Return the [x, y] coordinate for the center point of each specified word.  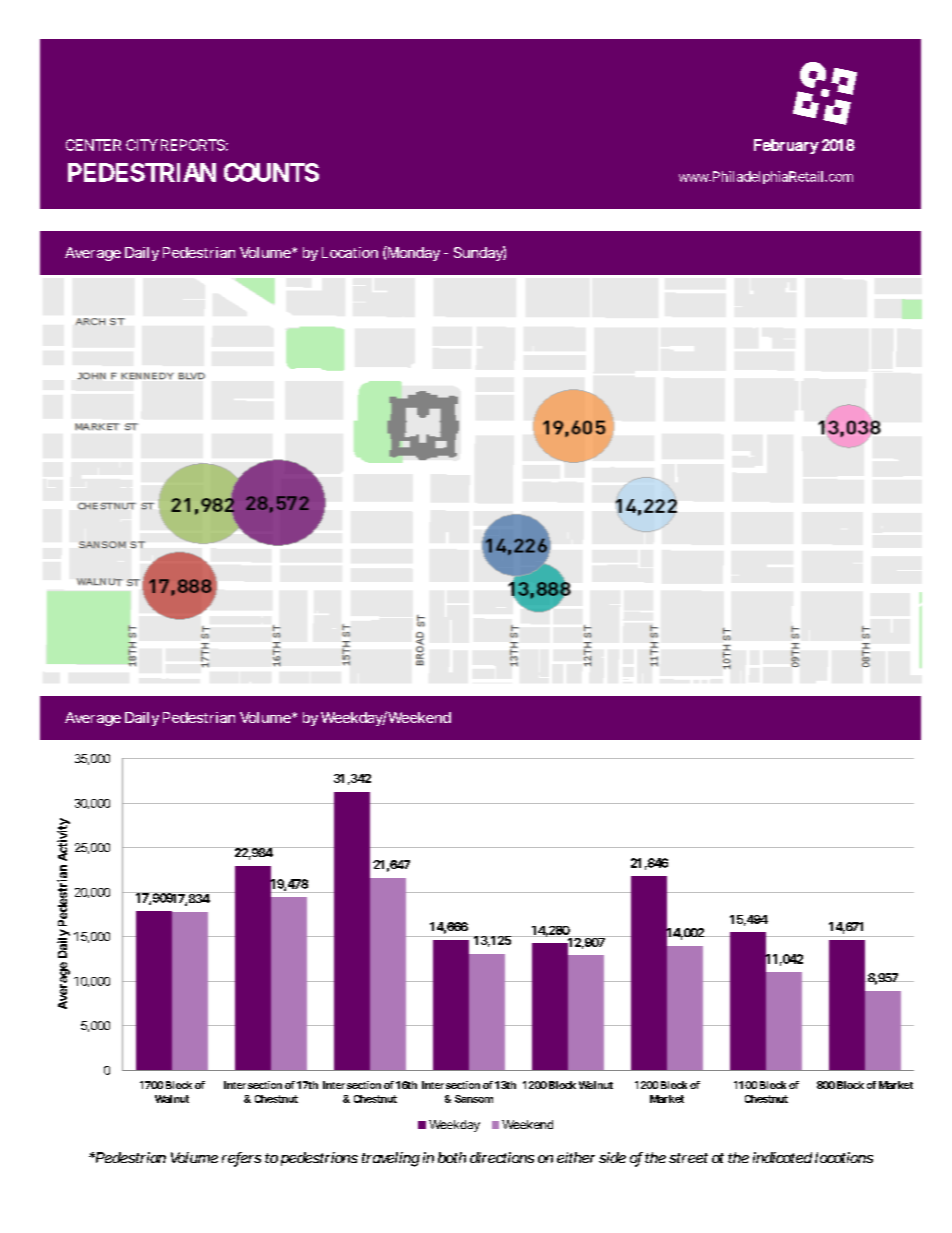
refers [241, 1159]
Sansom [474, 1099]
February [786, 146]
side [612, 1157]
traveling [391, 1159]
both [452, 1157]
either [576, 1157]
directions [502, 1157]
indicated [782, 1157]
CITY [142, 145]
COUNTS [271, 172]
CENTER [93, 145]
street [688, 1158]
